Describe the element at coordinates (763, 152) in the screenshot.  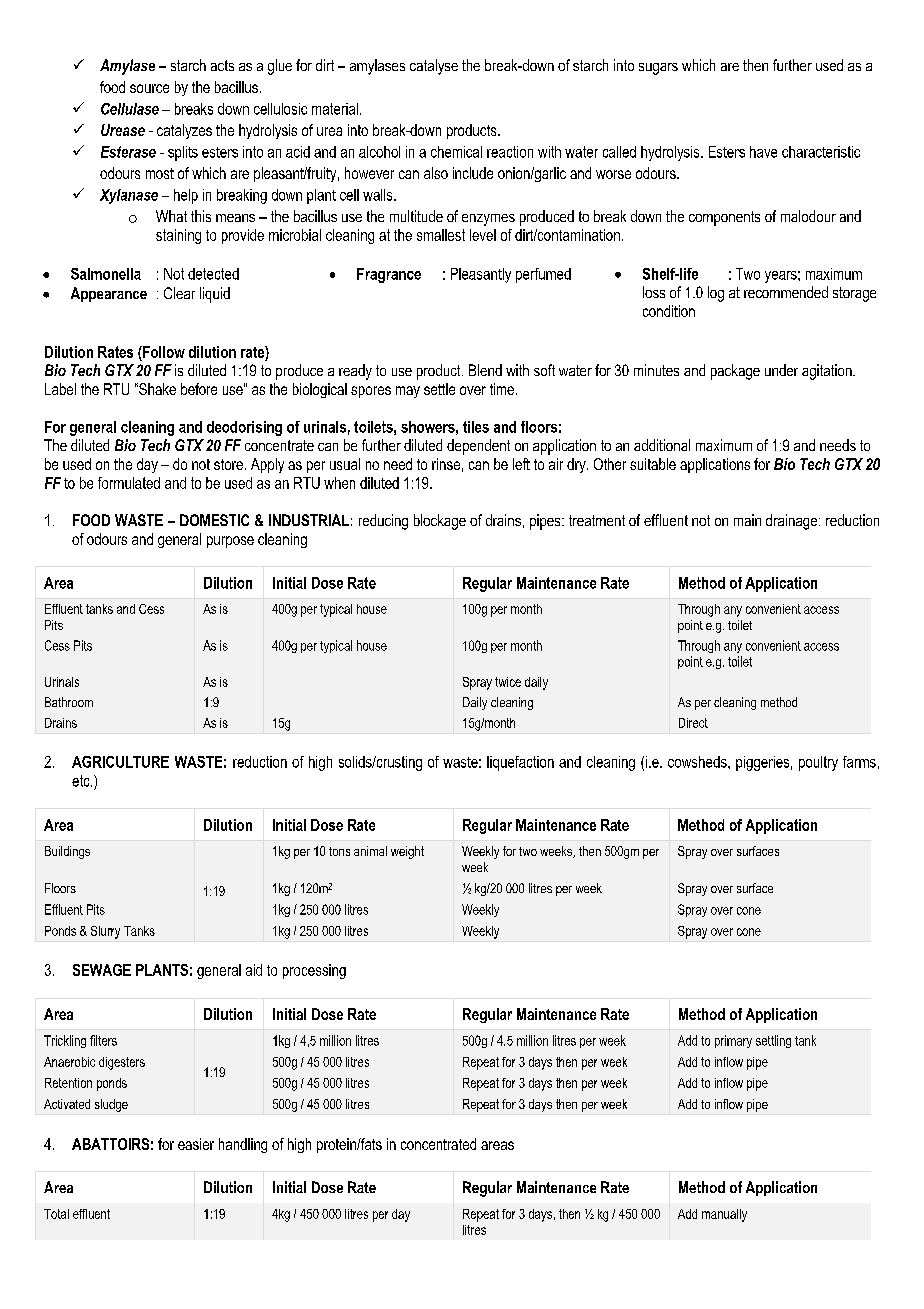
I see `have` at that location.
